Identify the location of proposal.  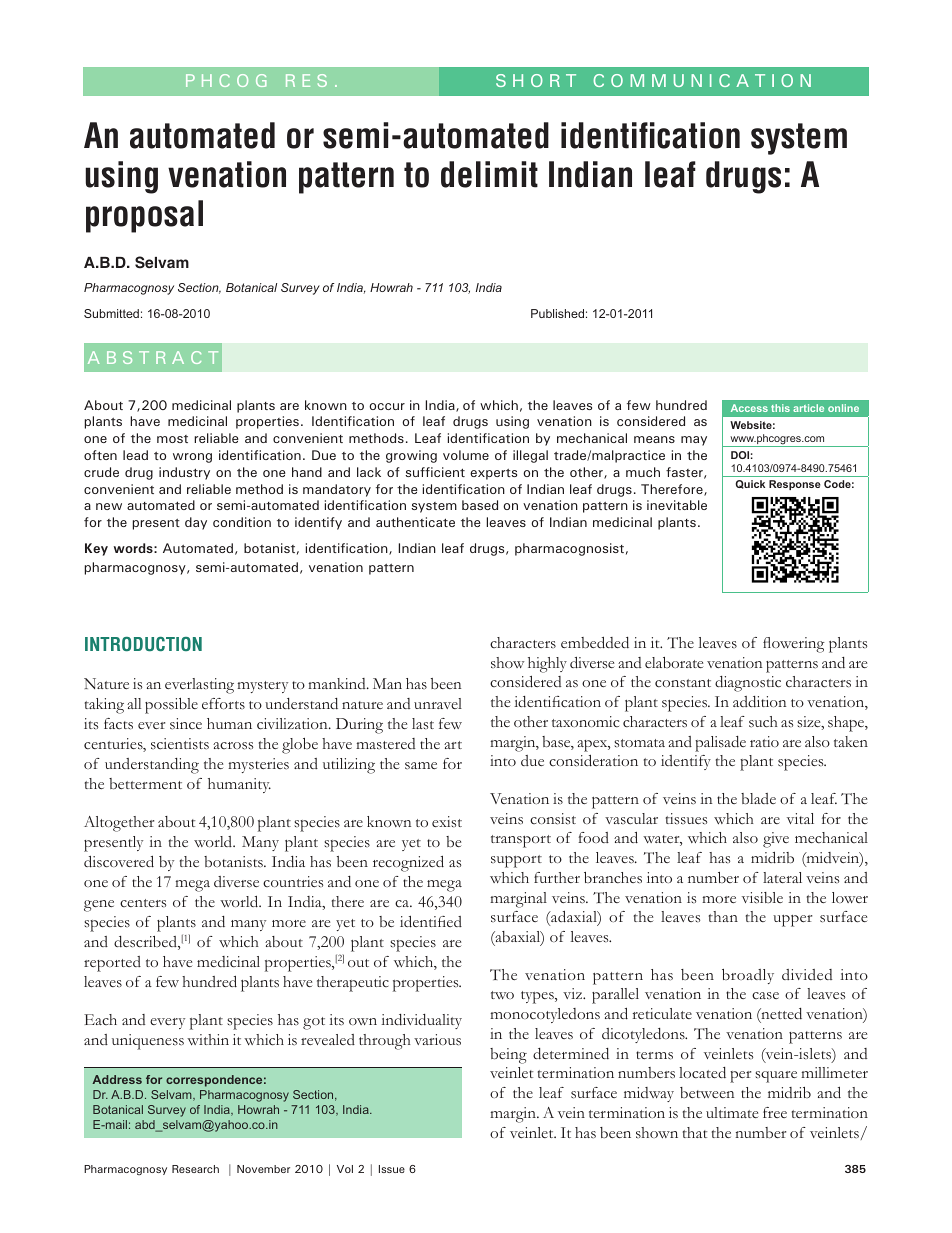
(144, 216).
